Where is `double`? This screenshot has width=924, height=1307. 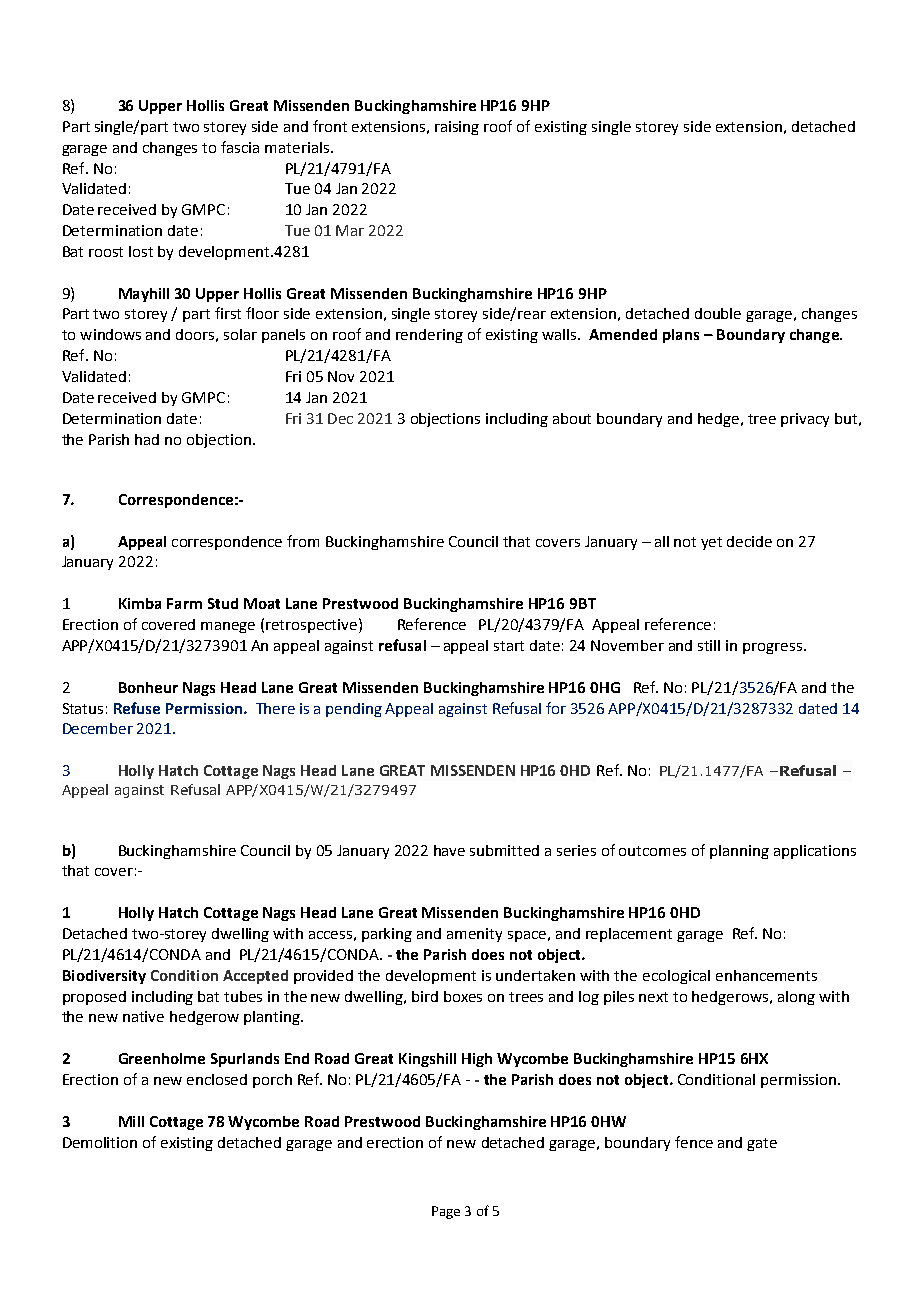
double is located at coordinates (718, 313).
